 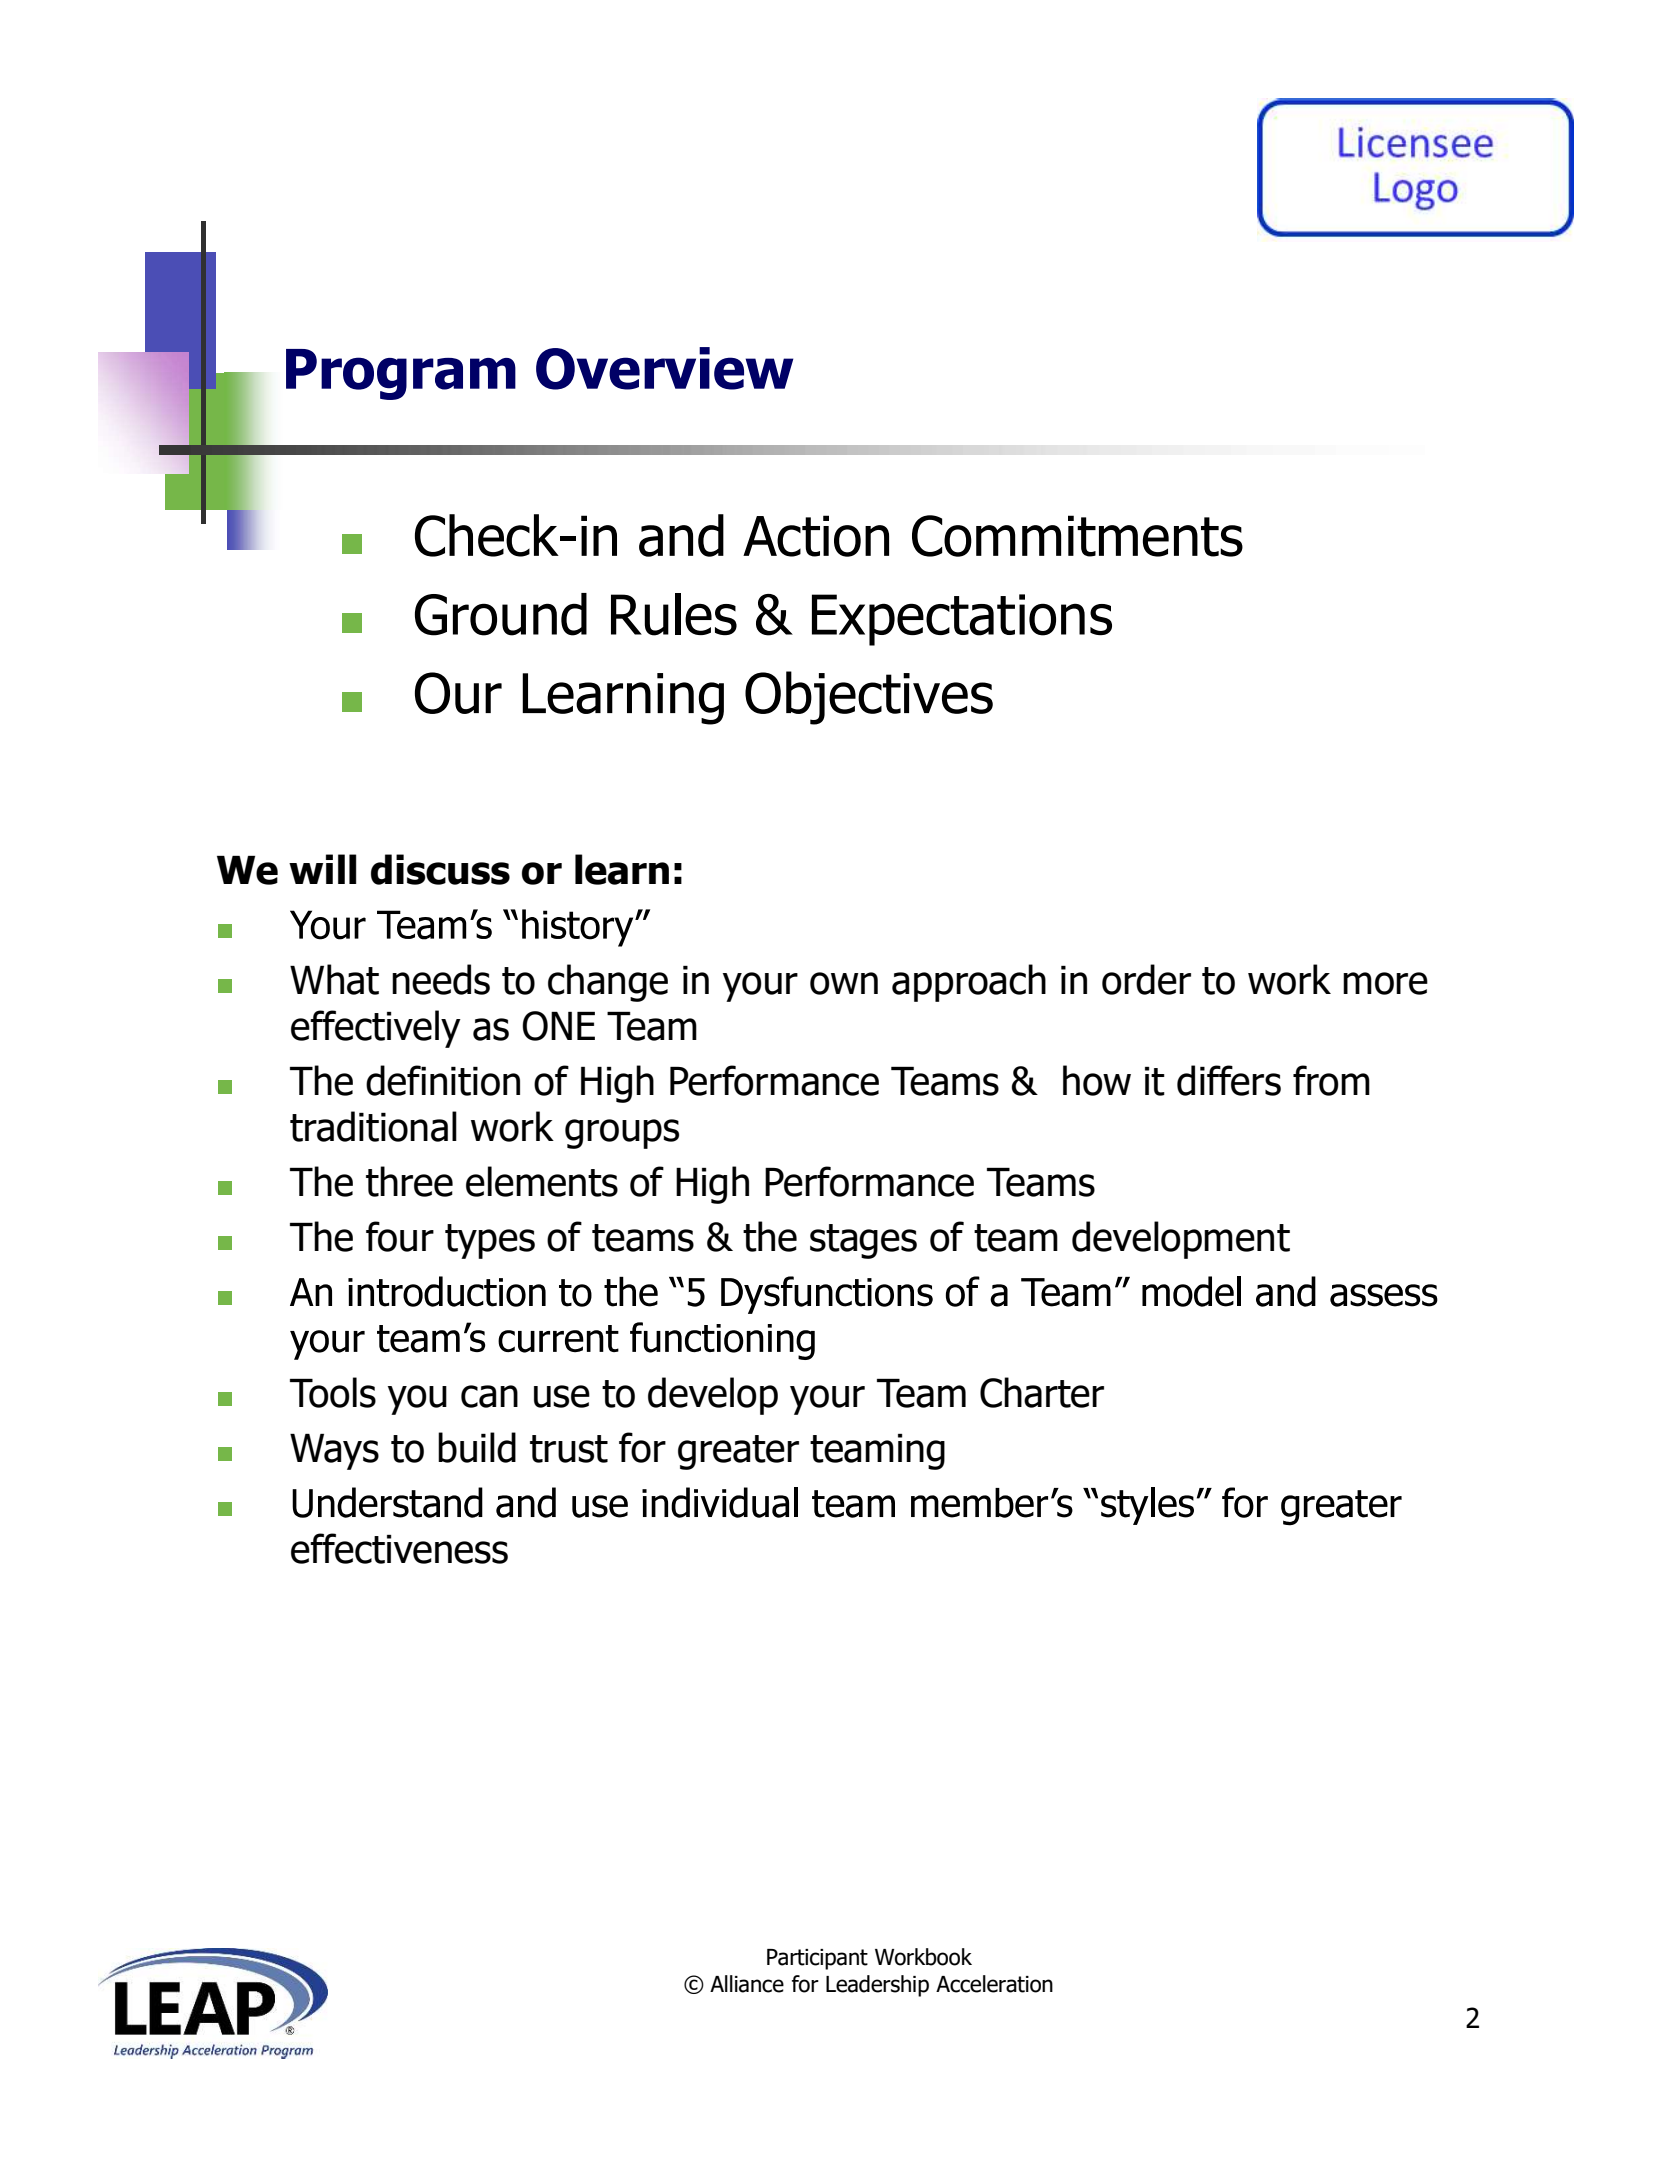 What do you see at coordinates (1077, 536) in the screenshot?
I see `Commitments` at bounding box center [1077, 536].
